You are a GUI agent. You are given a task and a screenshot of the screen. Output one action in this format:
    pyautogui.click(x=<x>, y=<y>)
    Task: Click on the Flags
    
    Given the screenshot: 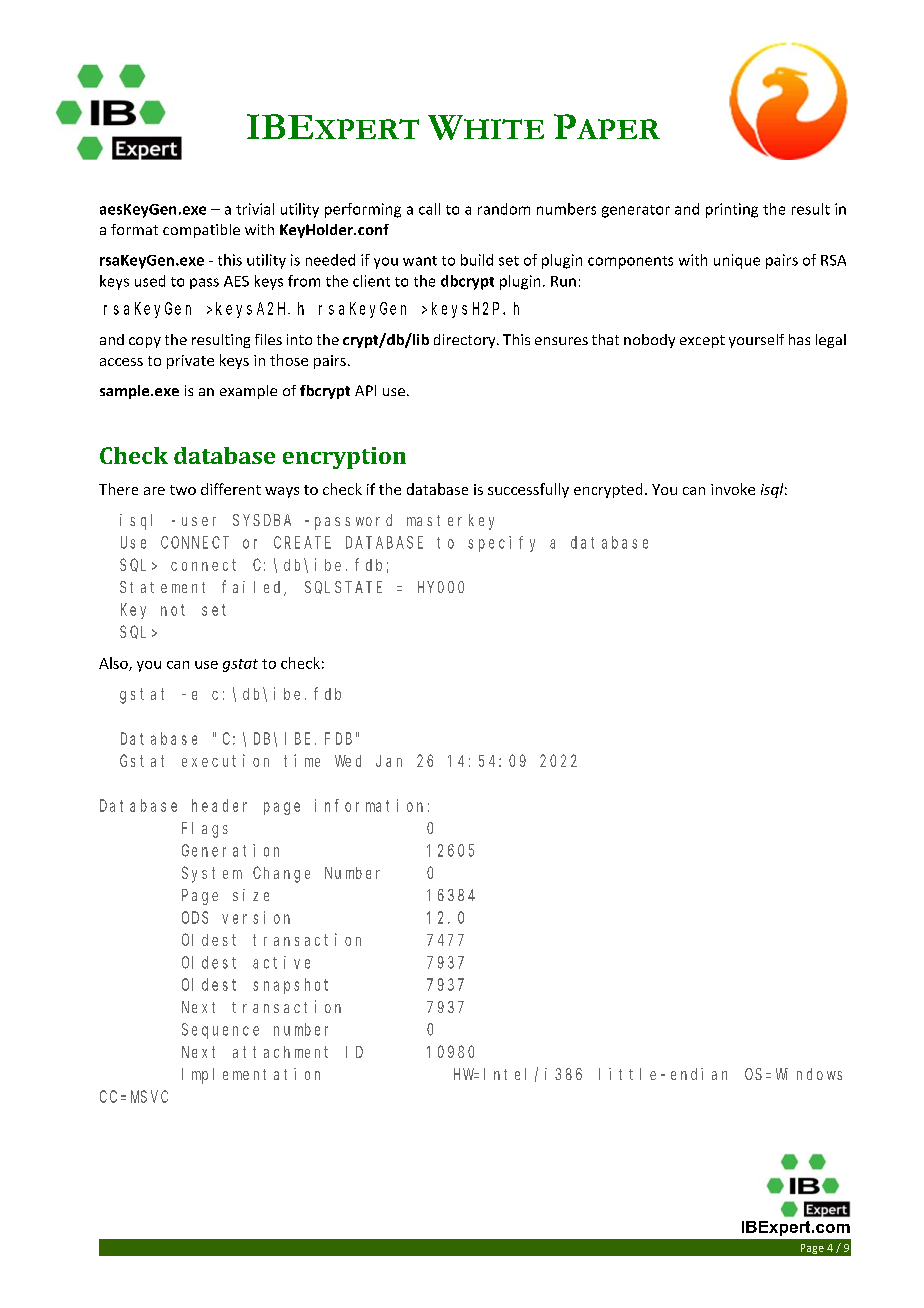 What is the action you would take?
    pyautogui.click(x=205, y=830)
